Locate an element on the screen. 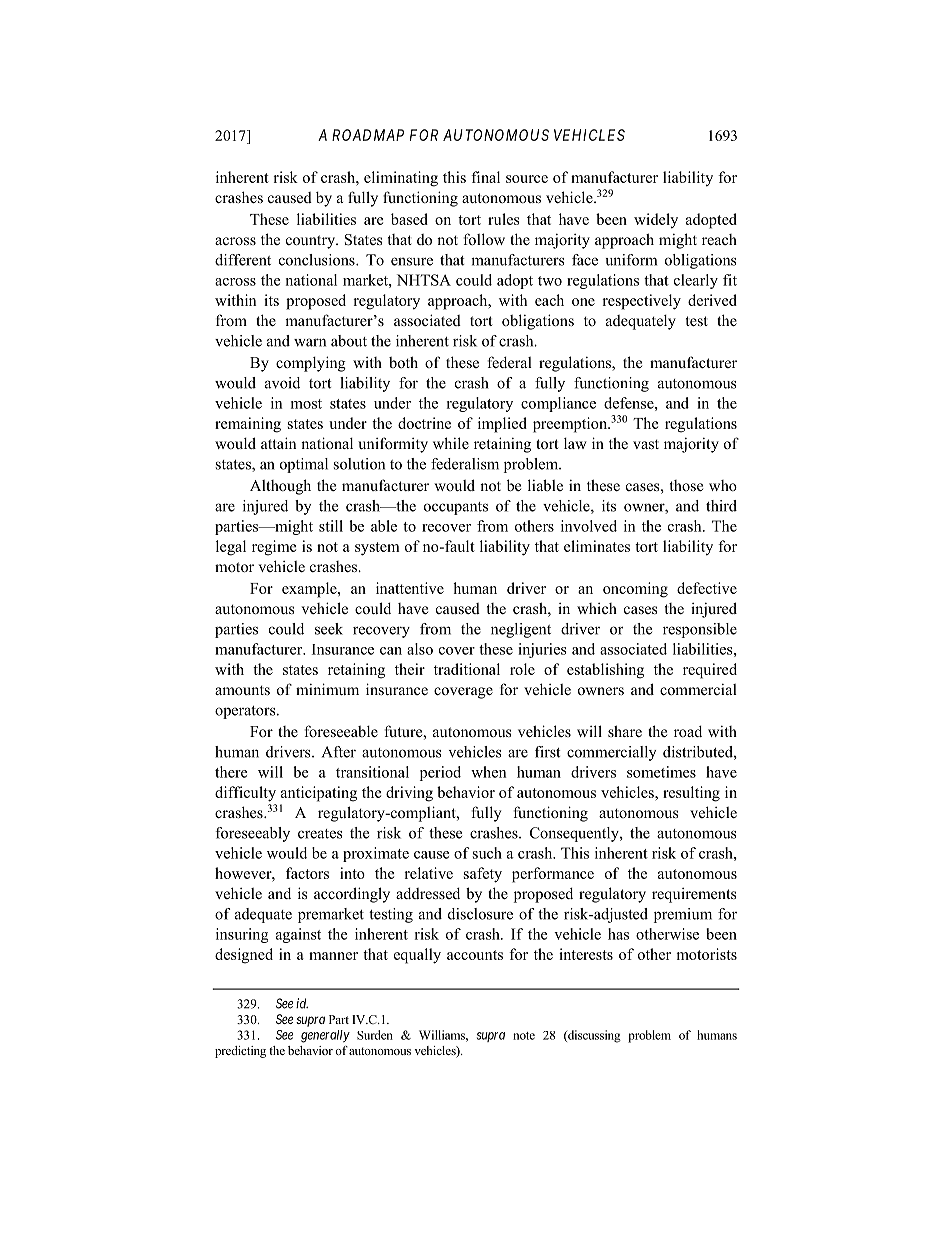  vast is located at coordinates (646, 444).
